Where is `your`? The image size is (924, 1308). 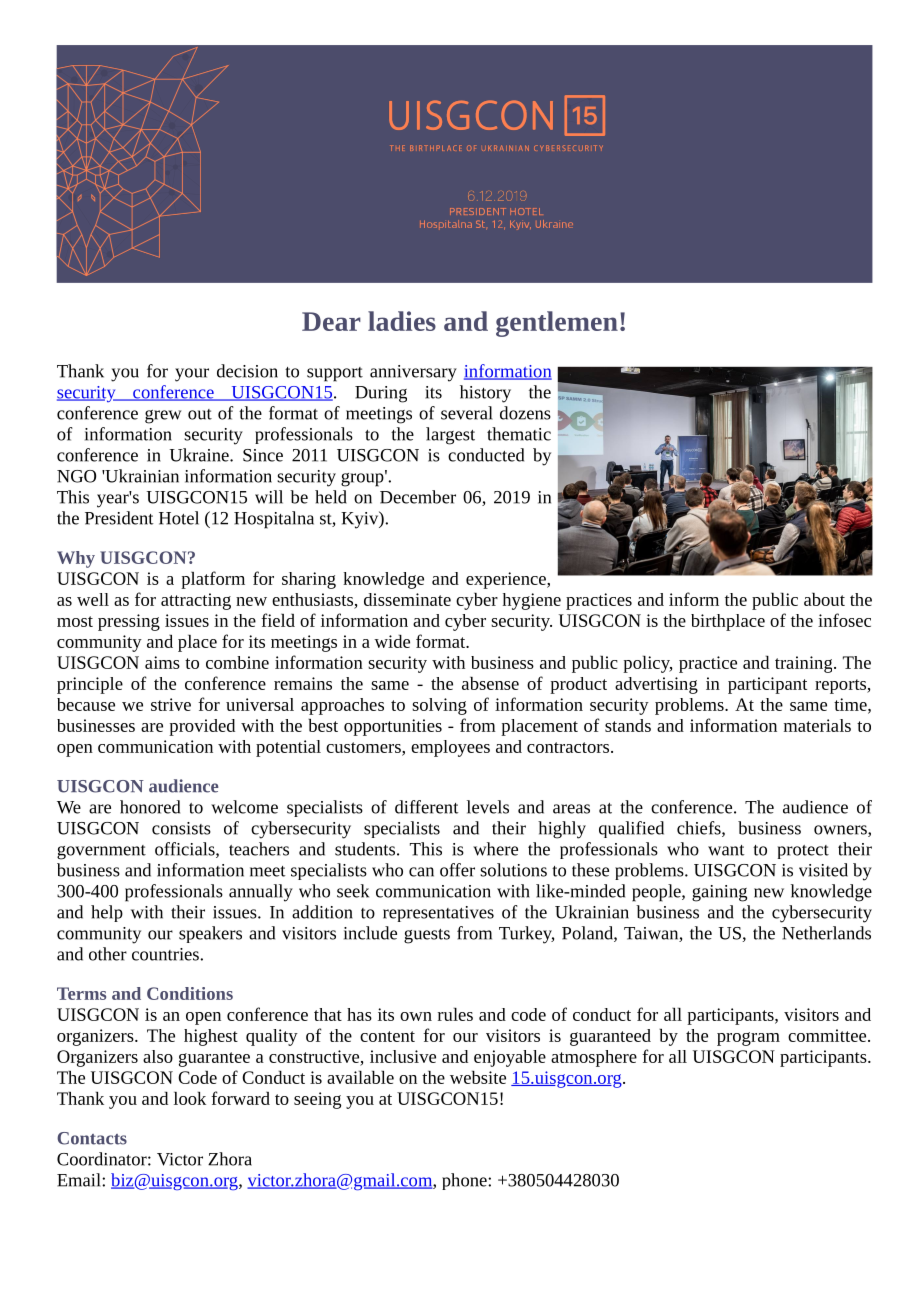
your is located at coordinates (192, 375).
